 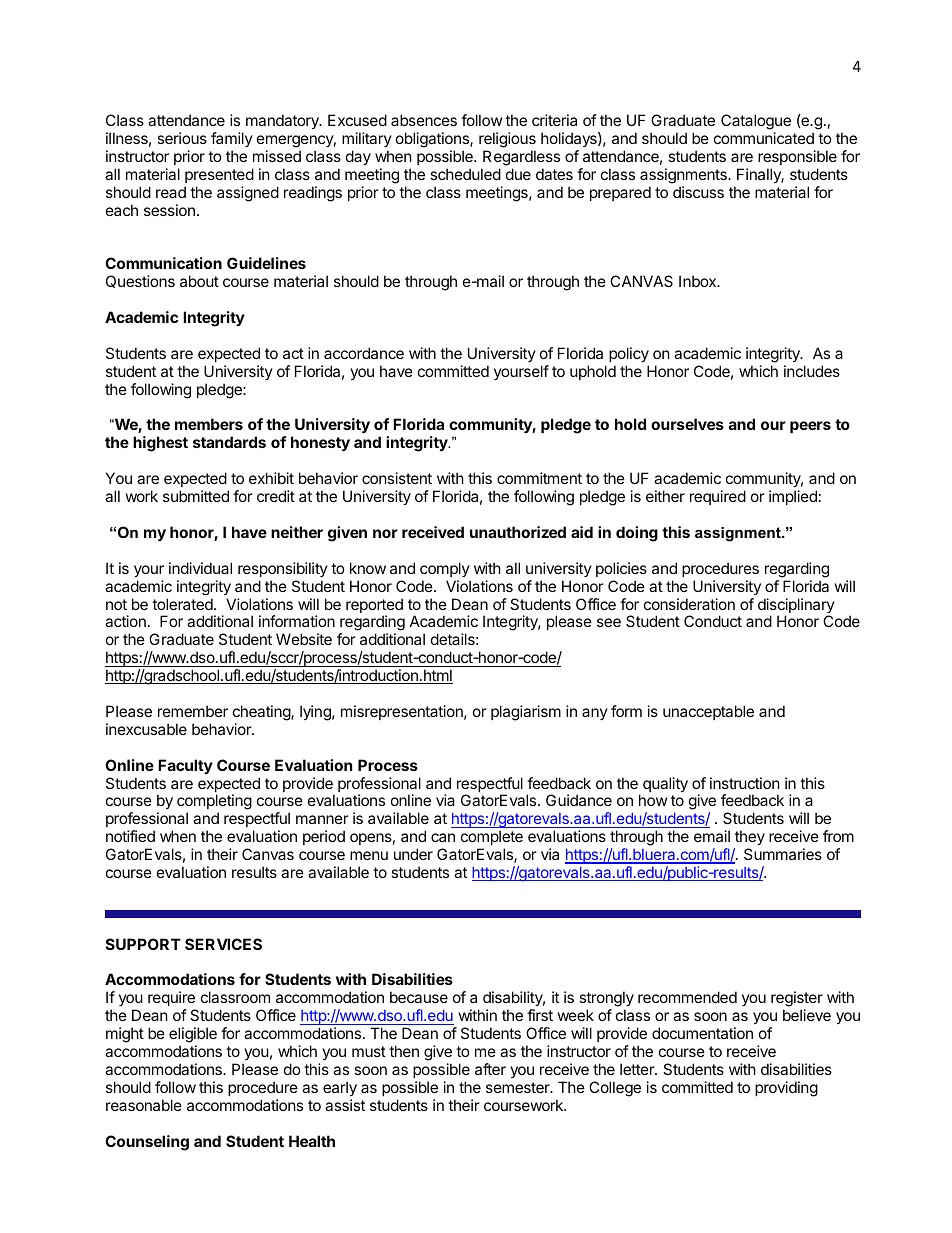 What do you see at coordinates (507, 140) in the image?
I see `religious` at bounding box center [507, 140].
